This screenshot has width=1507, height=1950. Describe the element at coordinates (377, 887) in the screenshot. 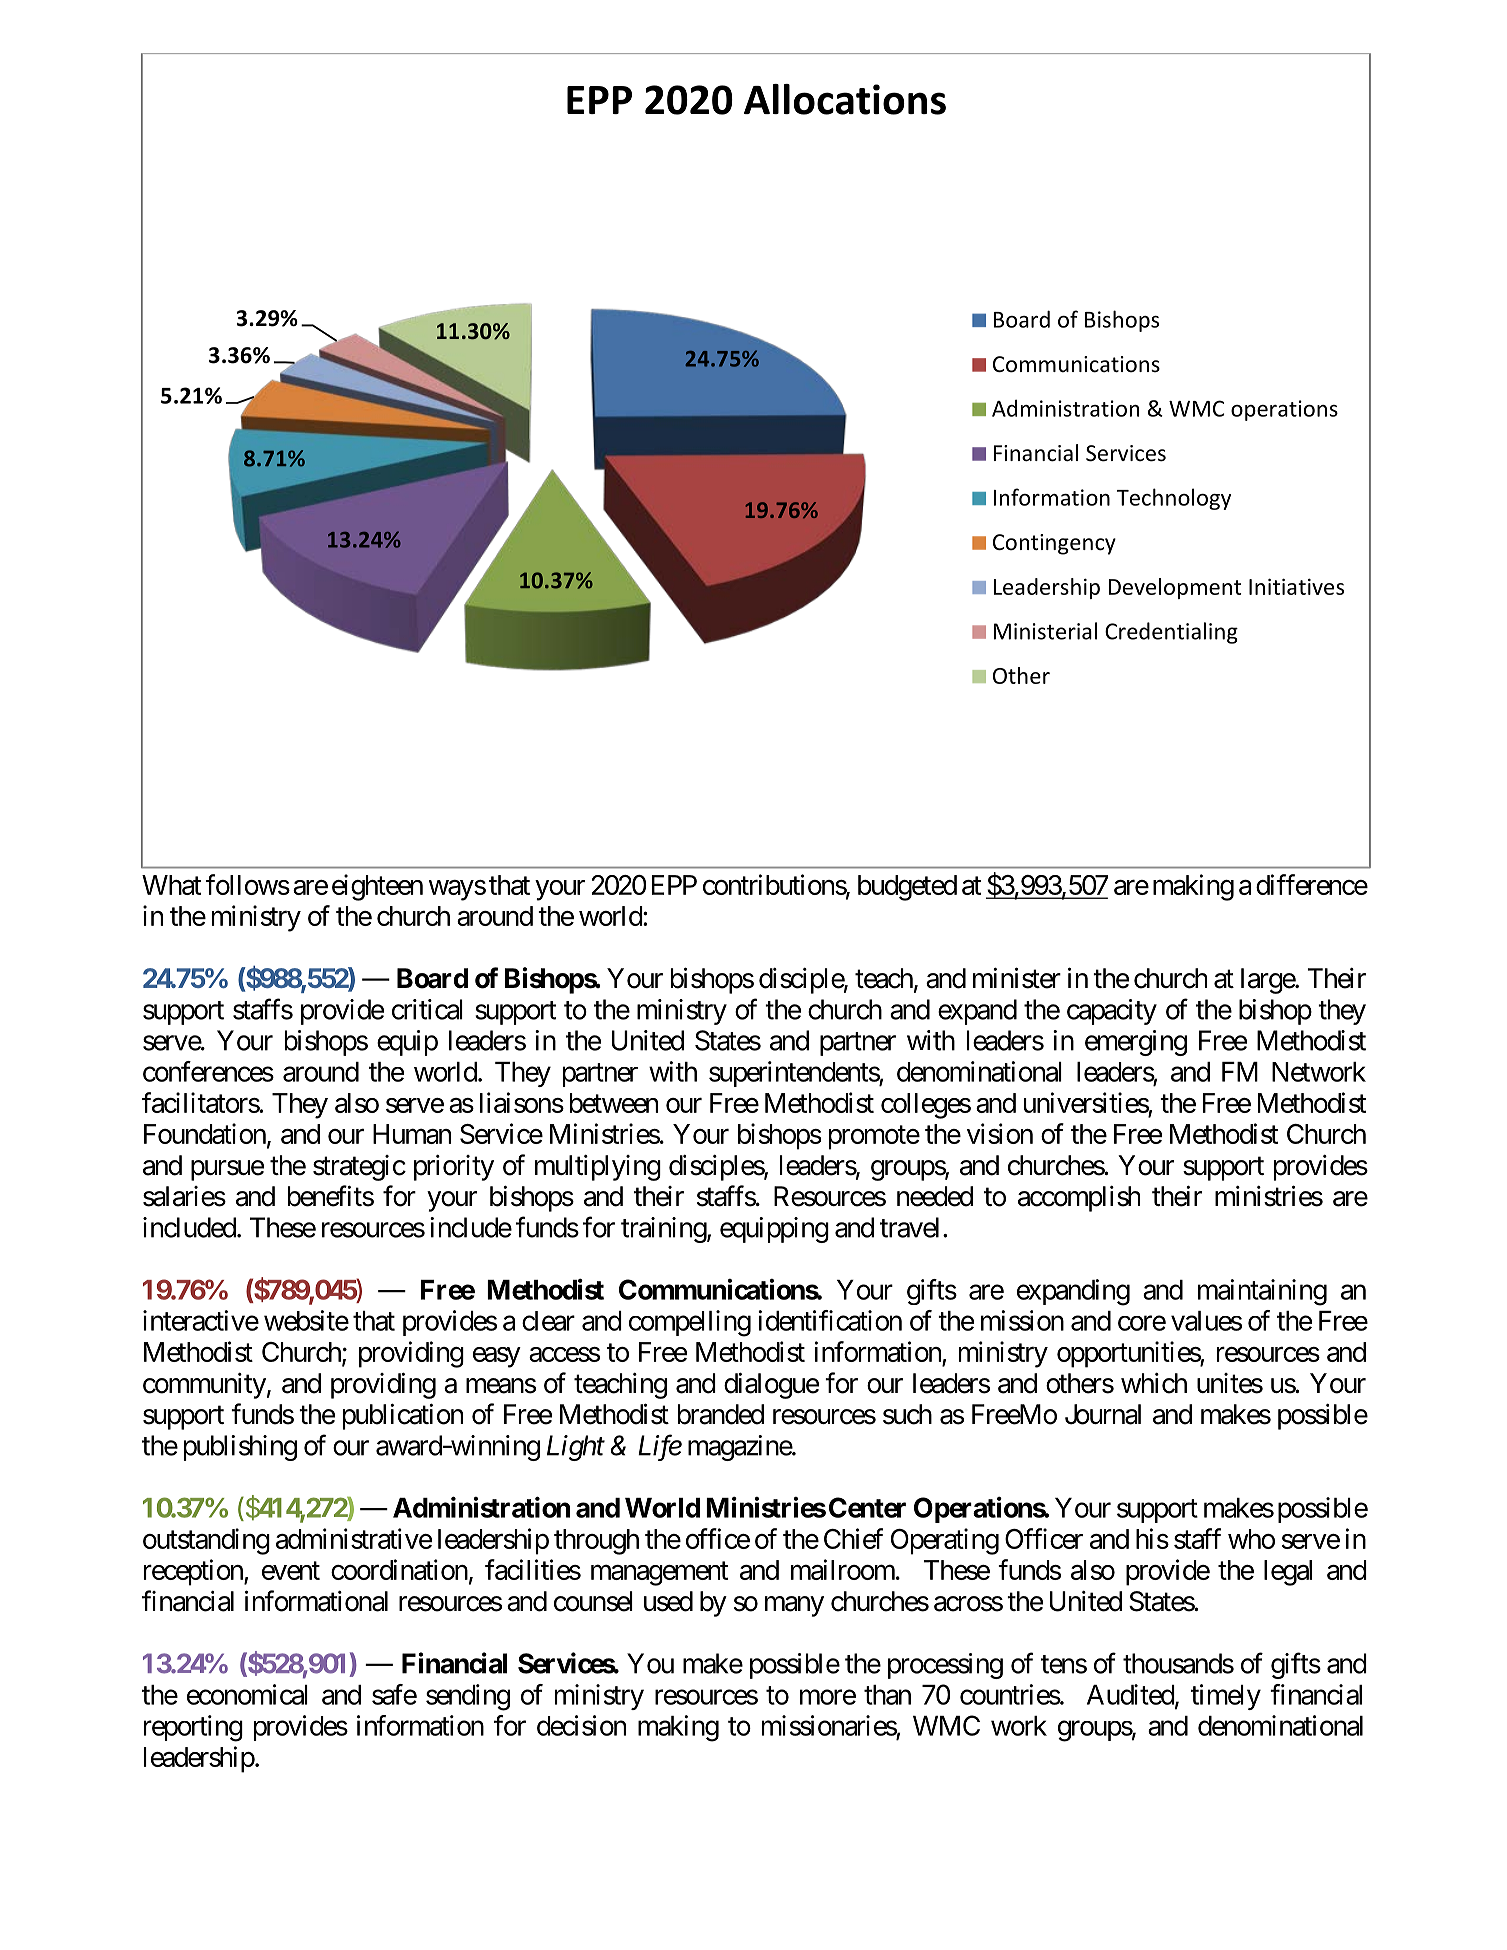

I see `eighteen` at that location.
